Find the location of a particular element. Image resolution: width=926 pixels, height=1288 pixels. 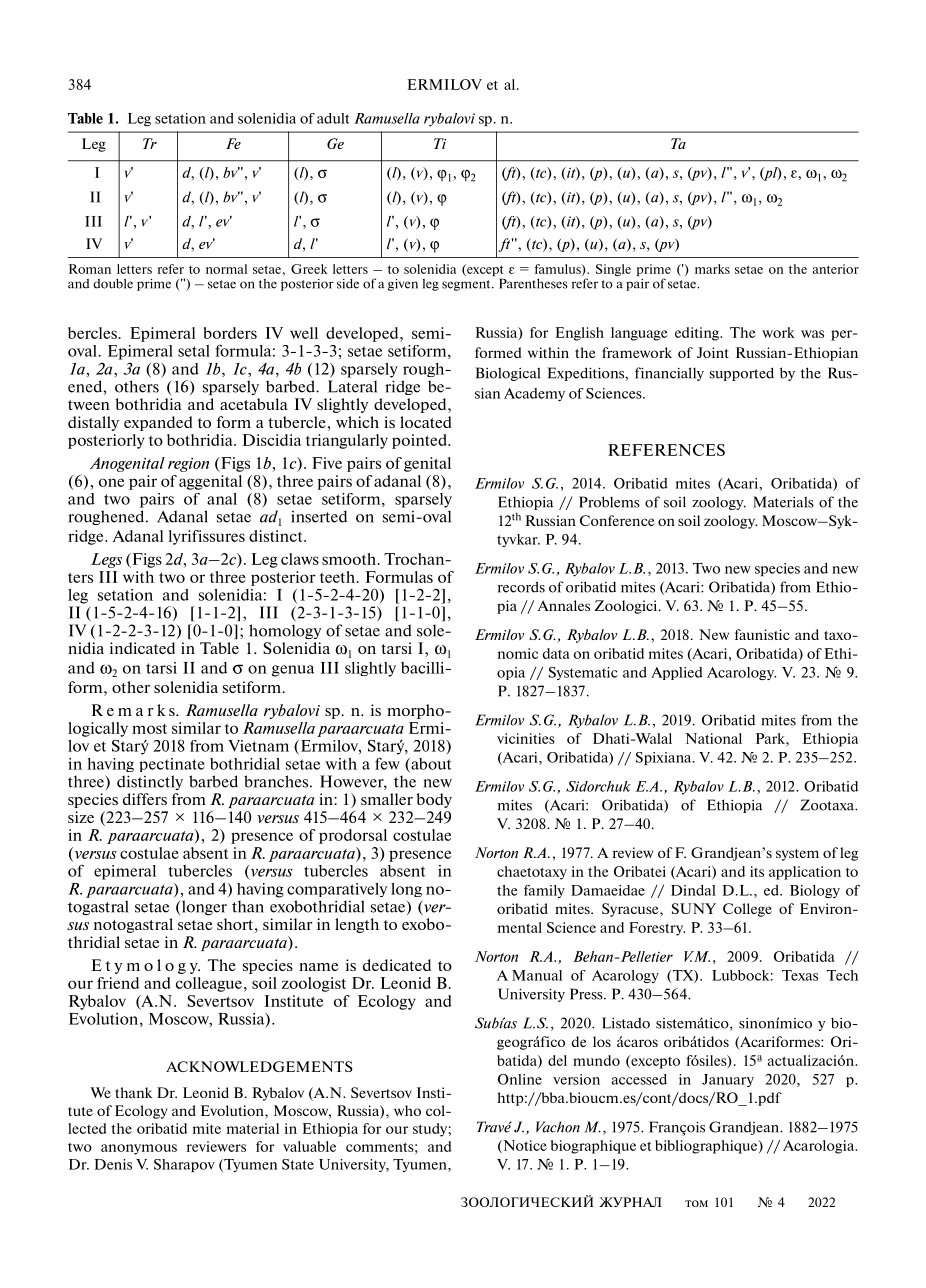

adult is located at coordinates (333, 118).
